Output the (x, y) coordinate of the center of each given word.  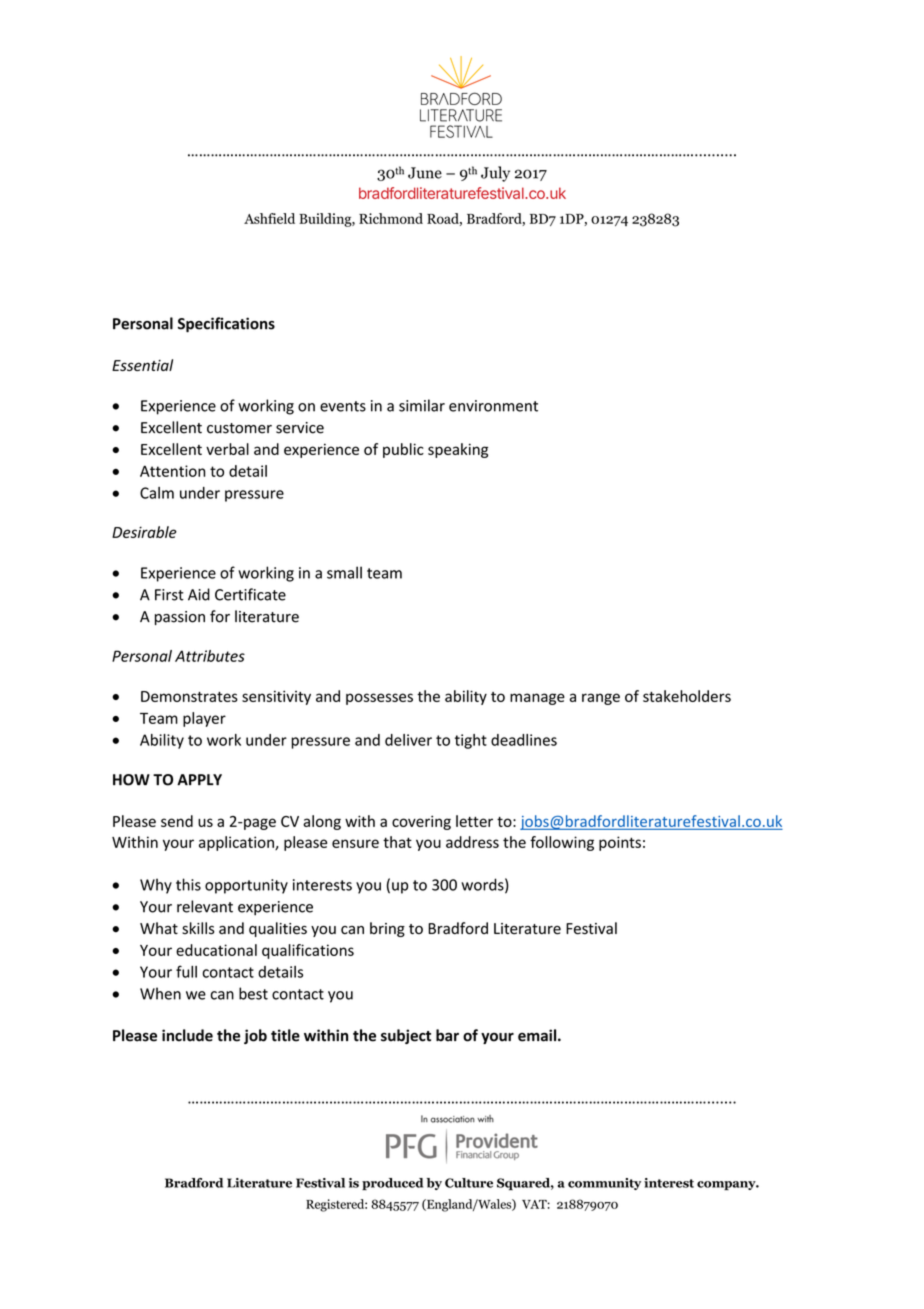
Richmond (391, 218)
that (397, 842)
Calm (157, 493)
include (187, 1035)
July (495, 174)
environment (493, 406)
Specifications (226, 325)
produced (392, 1184)
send (177, 821)
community (604, 1184)
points (620, 843)
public (403, 450)
